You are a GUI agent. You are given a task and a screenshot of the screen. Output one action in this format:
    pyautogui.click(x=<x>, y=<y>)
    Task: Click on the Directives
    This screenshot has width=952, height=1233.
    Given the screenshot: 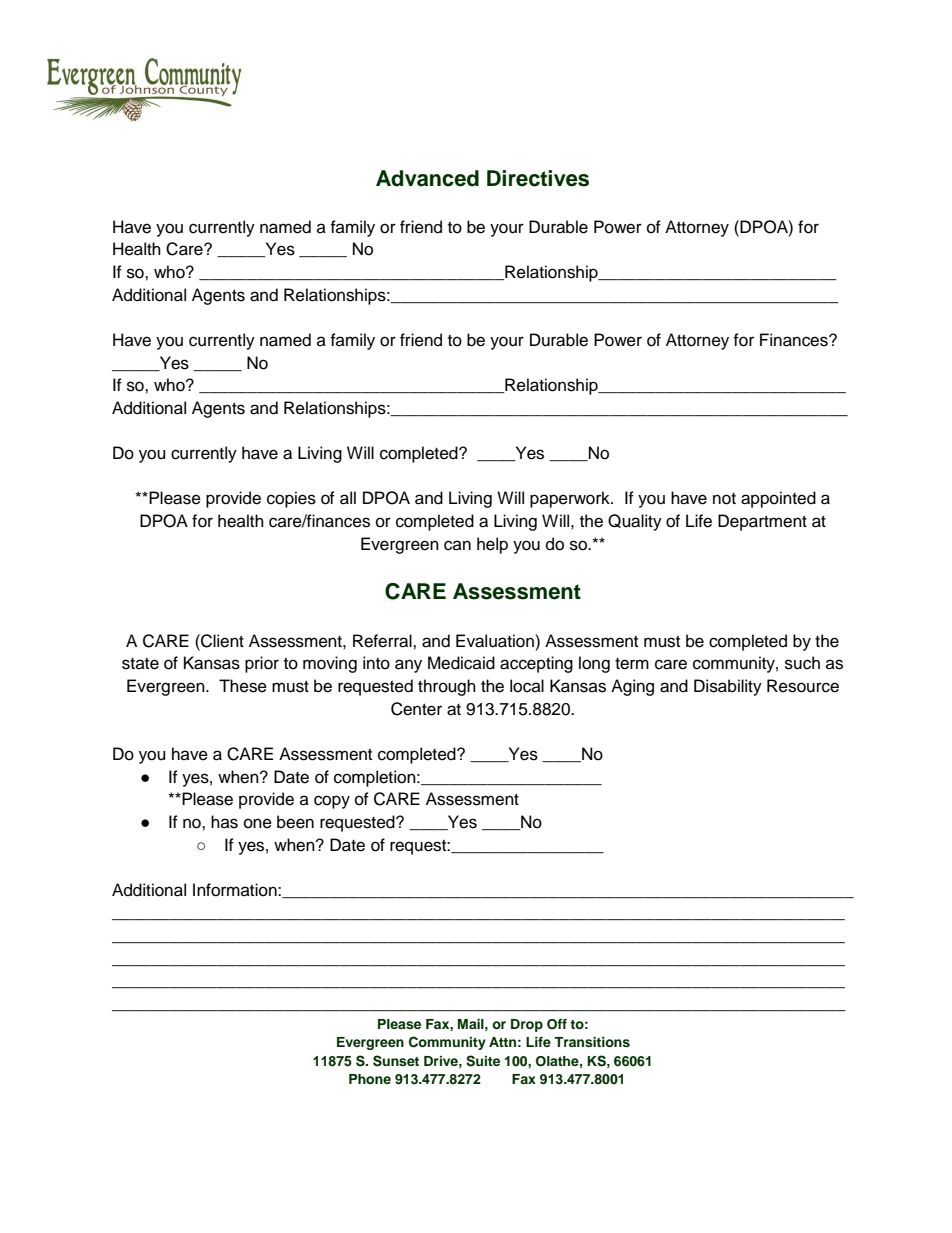 What is the action you would take?
    pyautogui.click(x=538, y=178)
